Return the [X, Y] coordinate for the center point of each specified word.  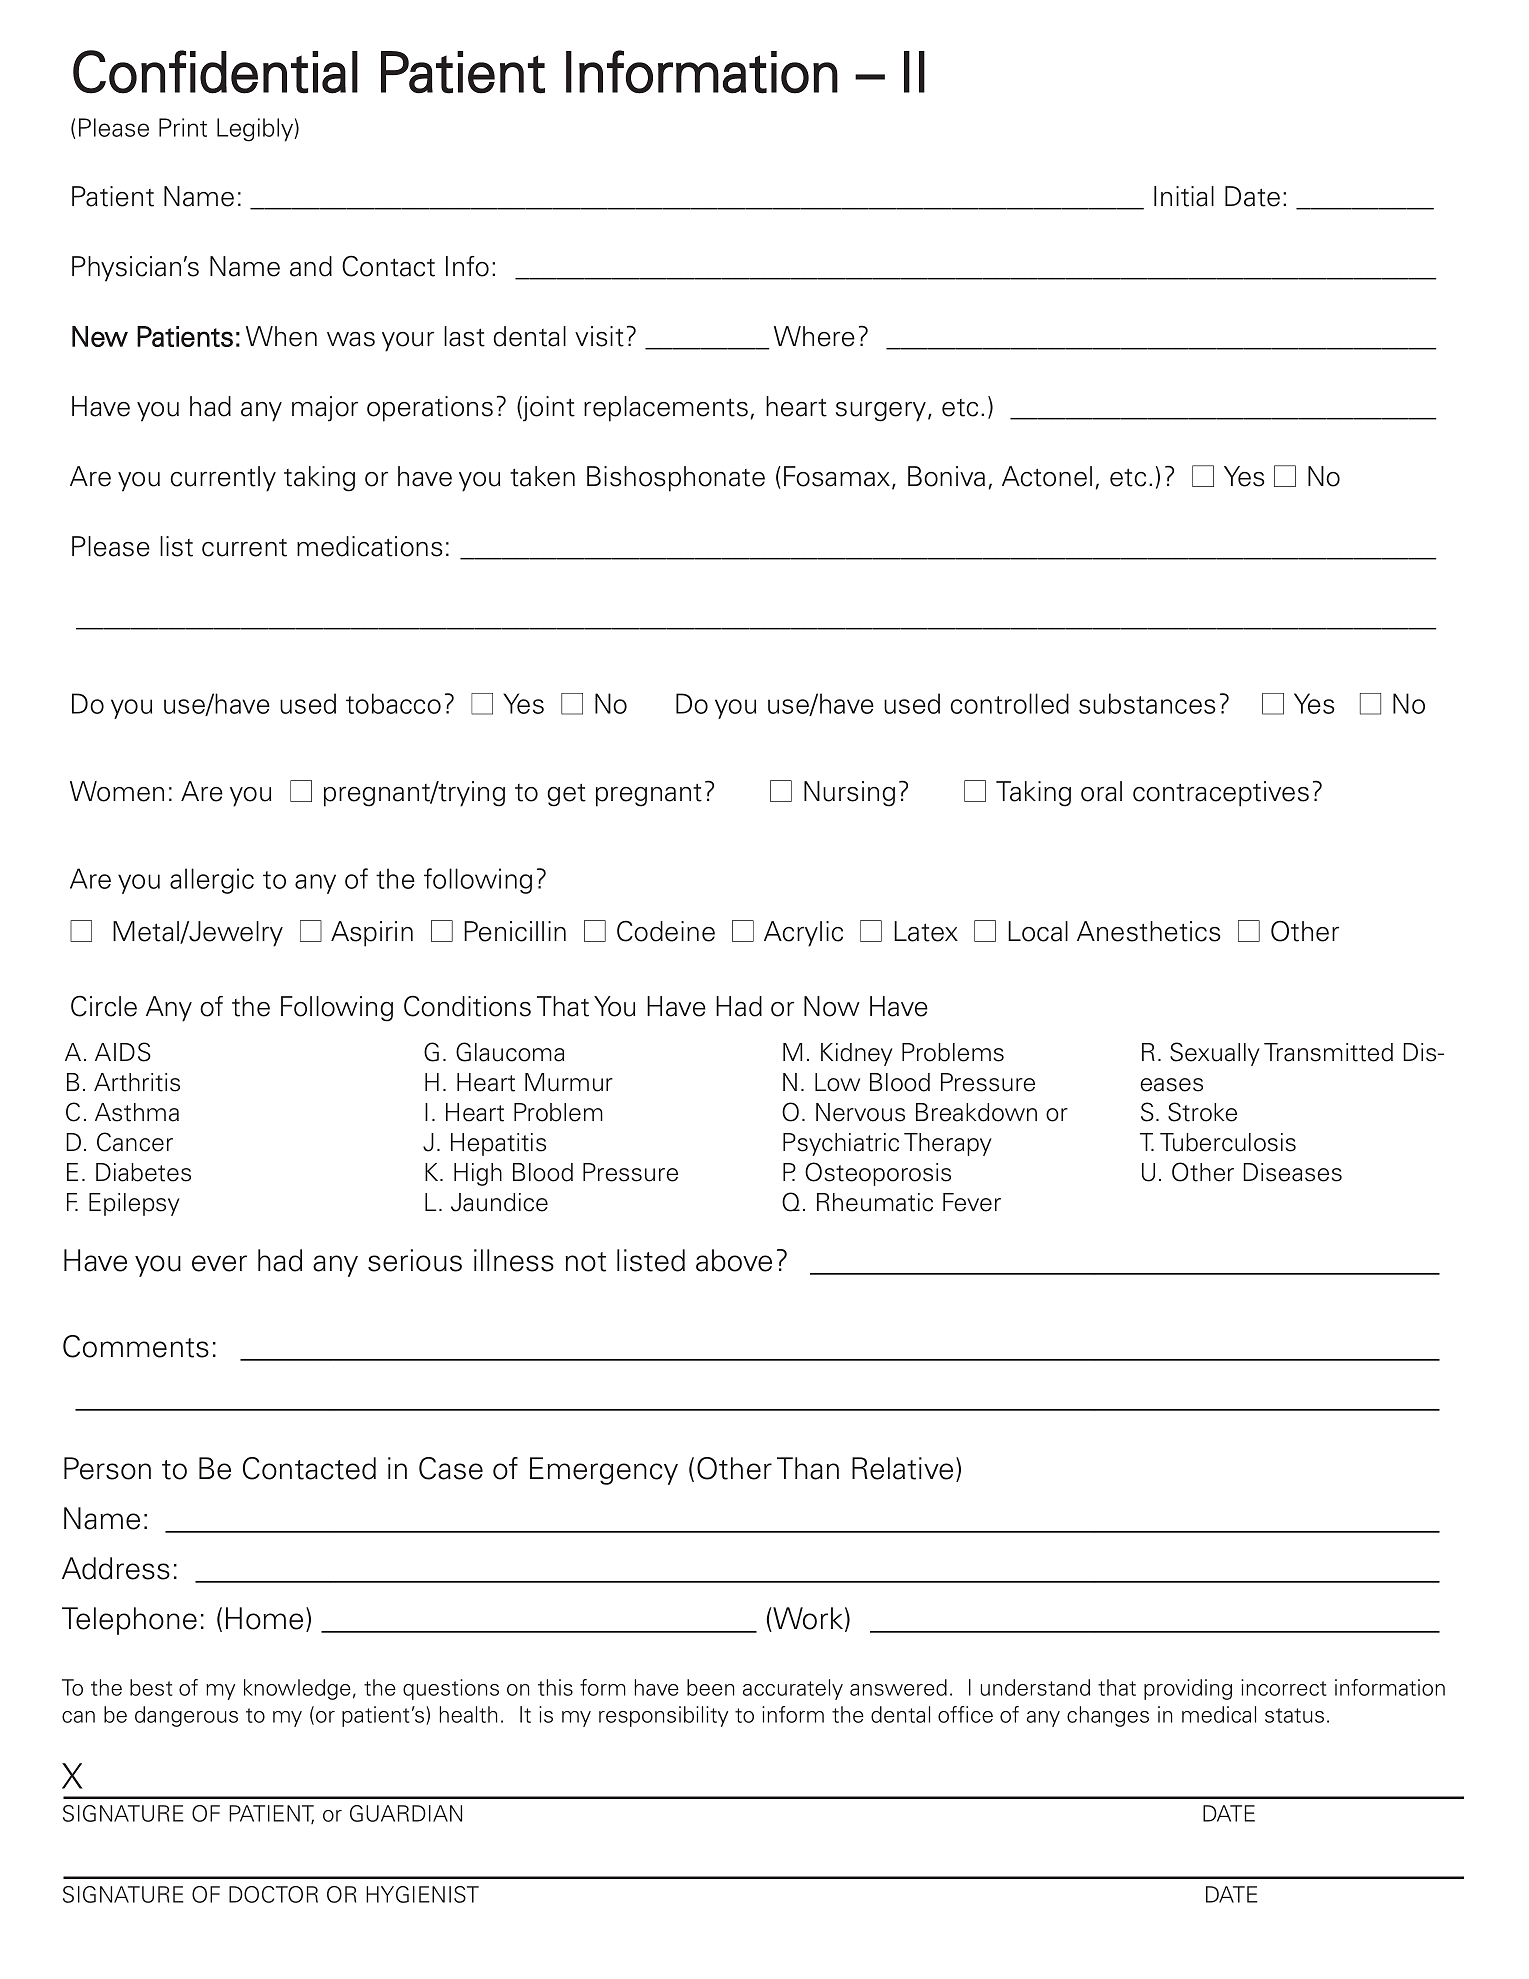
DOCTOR [273, 1894]
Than [808, 1468]
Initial [1184, 196]
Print [183, 127]
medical [1219, 1714]
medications [369, 546]
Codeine [666, 931]
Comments [136, 1346]
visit [599, 336]
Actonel [1047, 476]
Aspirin [372, 934]
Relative [902, 1468]
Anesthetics [1148, 931]
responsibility [663, 1716]
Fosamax [838, 477]
